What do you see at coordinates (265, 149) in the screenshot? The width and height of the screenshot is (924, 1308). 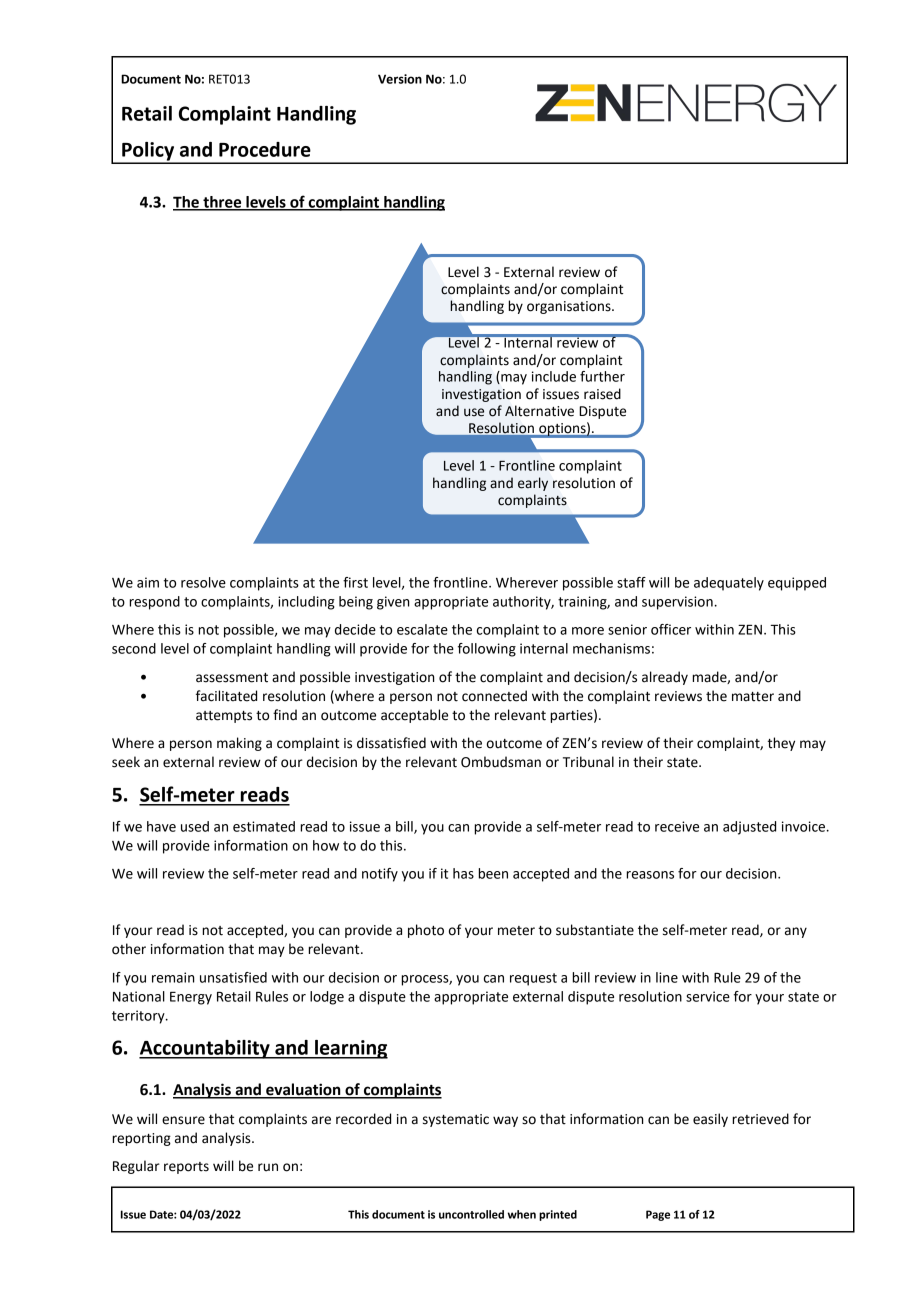 I see `Procedure` at bounding box center [265, 149].
